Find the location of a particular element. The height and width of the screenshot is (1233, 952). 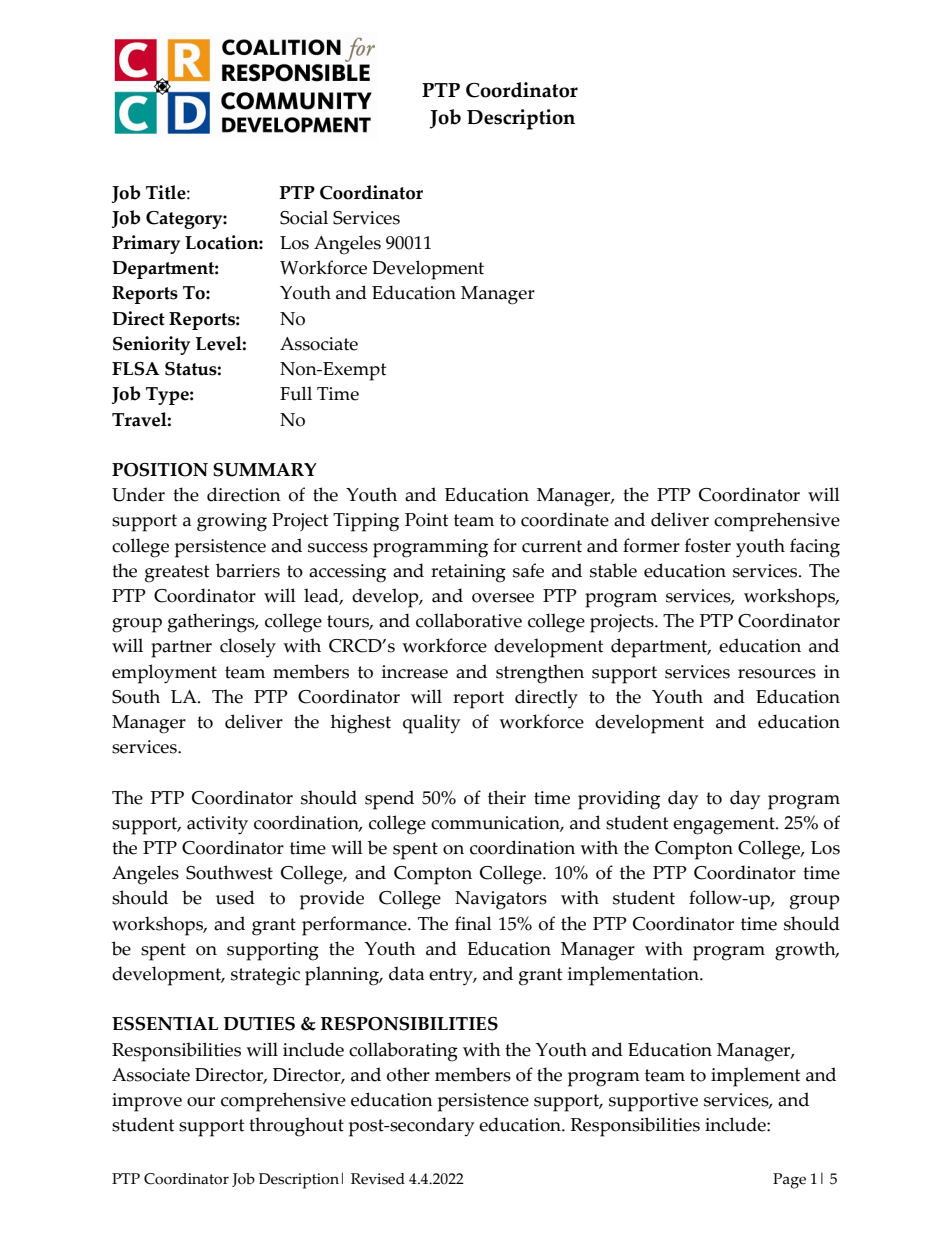

Social is located at coordinates (304, 217).
